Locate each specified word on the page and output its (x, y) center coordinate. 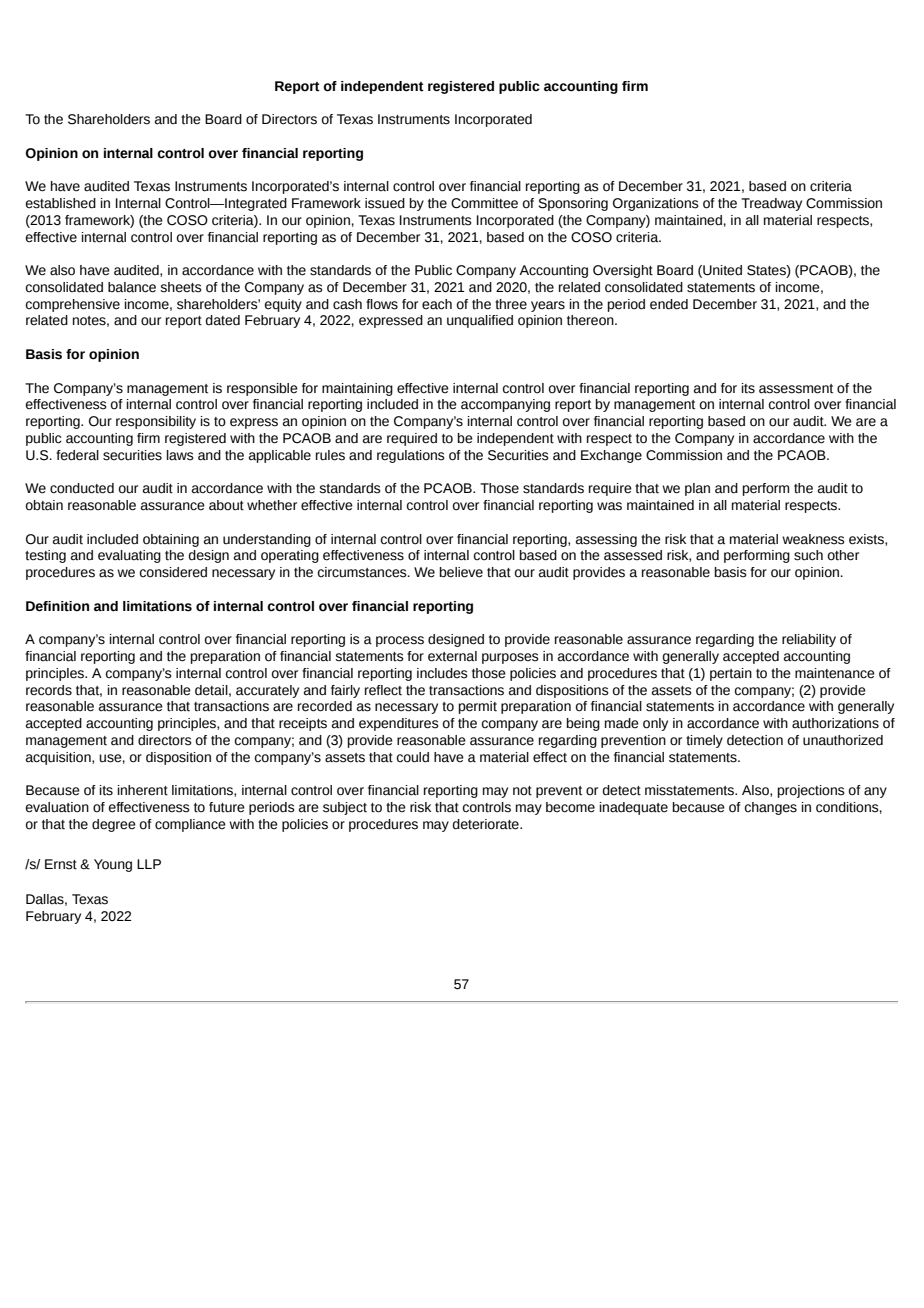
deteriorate (487, 824)
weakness (813, 539)
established (61, 203)
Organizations (656, 204)
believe (461, 572)
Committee (484, 203)
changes (771, 808)
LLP (149, 864)
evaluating (129, 556)
